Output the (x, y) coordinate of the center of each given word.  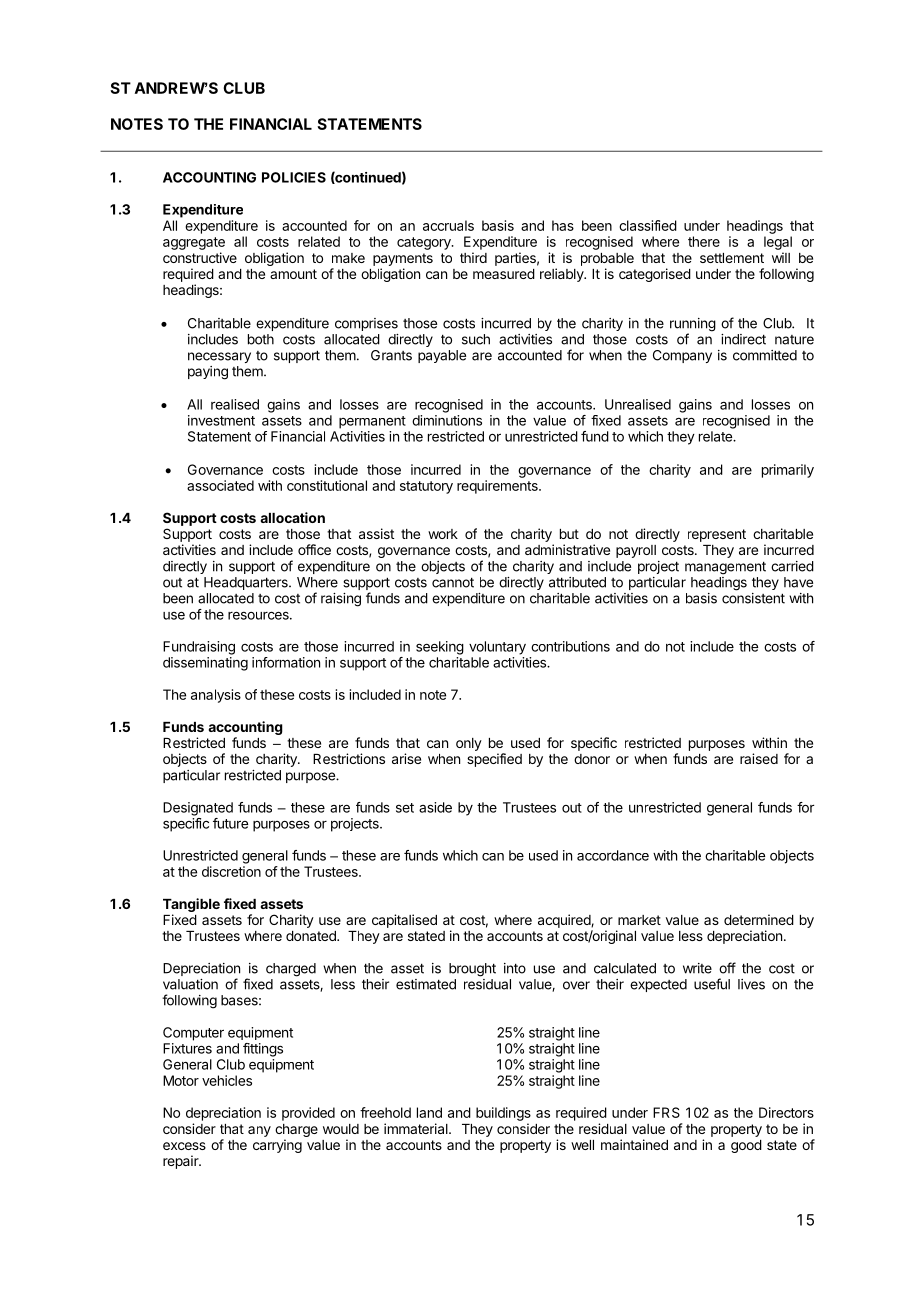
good (746, 1146)
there (704, 241)
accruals (448, 225)
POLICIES (294, 177)
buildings (503, 1114)
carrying (277, 1146)
